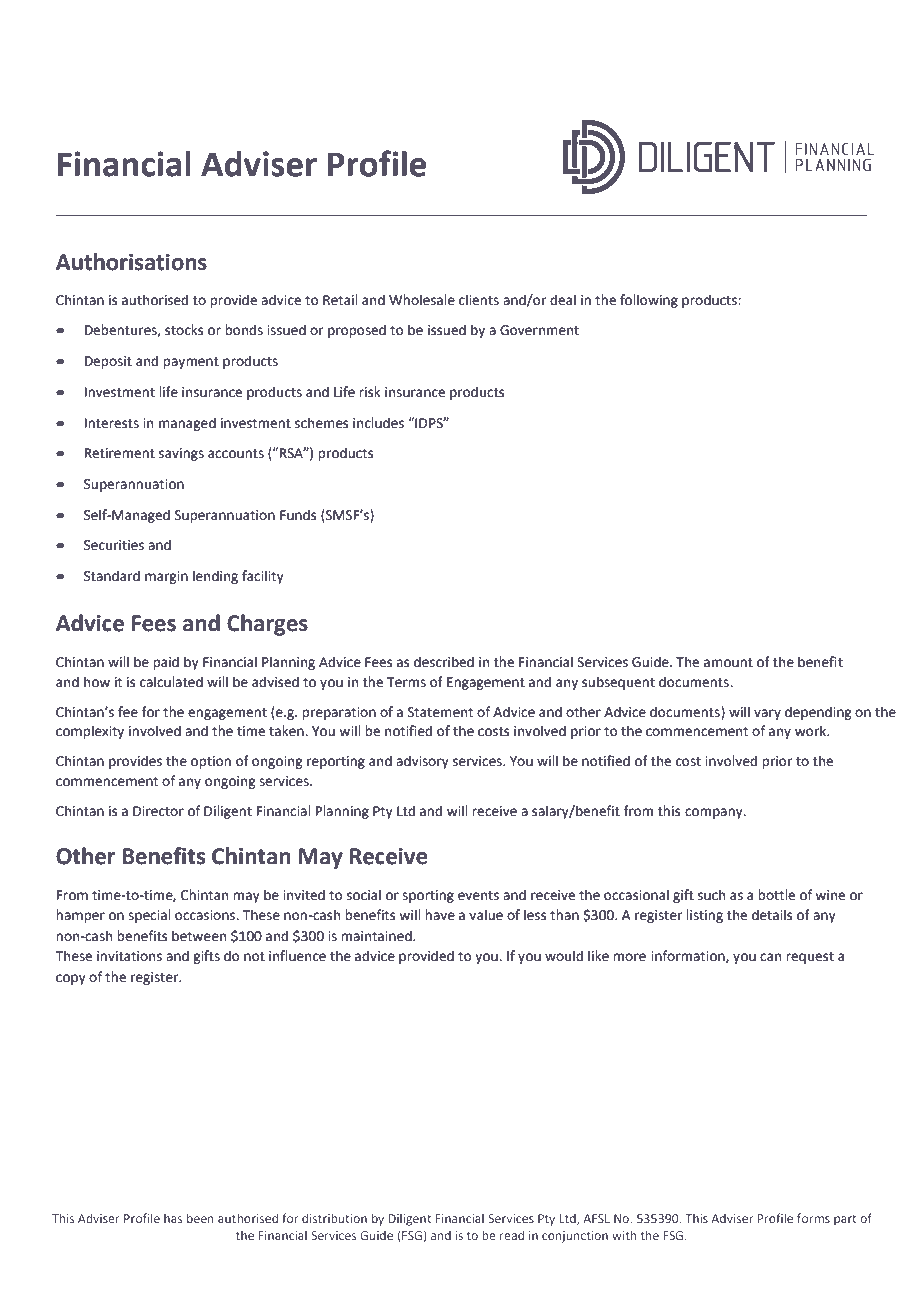  What do you see at coordinates (166, 663) in the image?
I see `paid` at bounding box center [166, 663].
